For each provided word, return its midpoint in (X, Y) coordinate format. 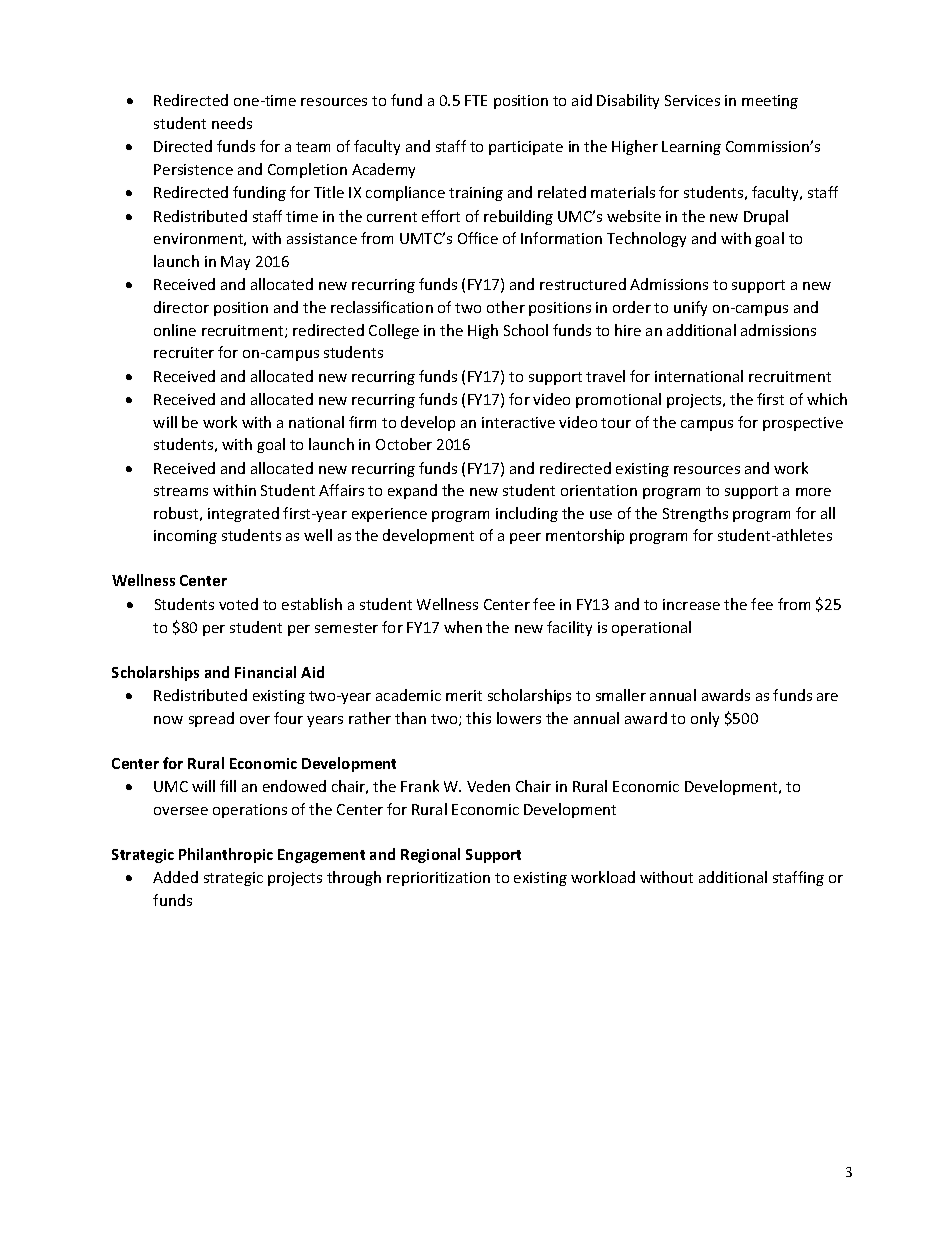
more (813, 492)
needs (232, 123)
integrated (243, 514)
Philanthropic (226, 855)
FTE (476, 100)
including (527, 514)
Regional (430, 855)
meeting (770, 102)
